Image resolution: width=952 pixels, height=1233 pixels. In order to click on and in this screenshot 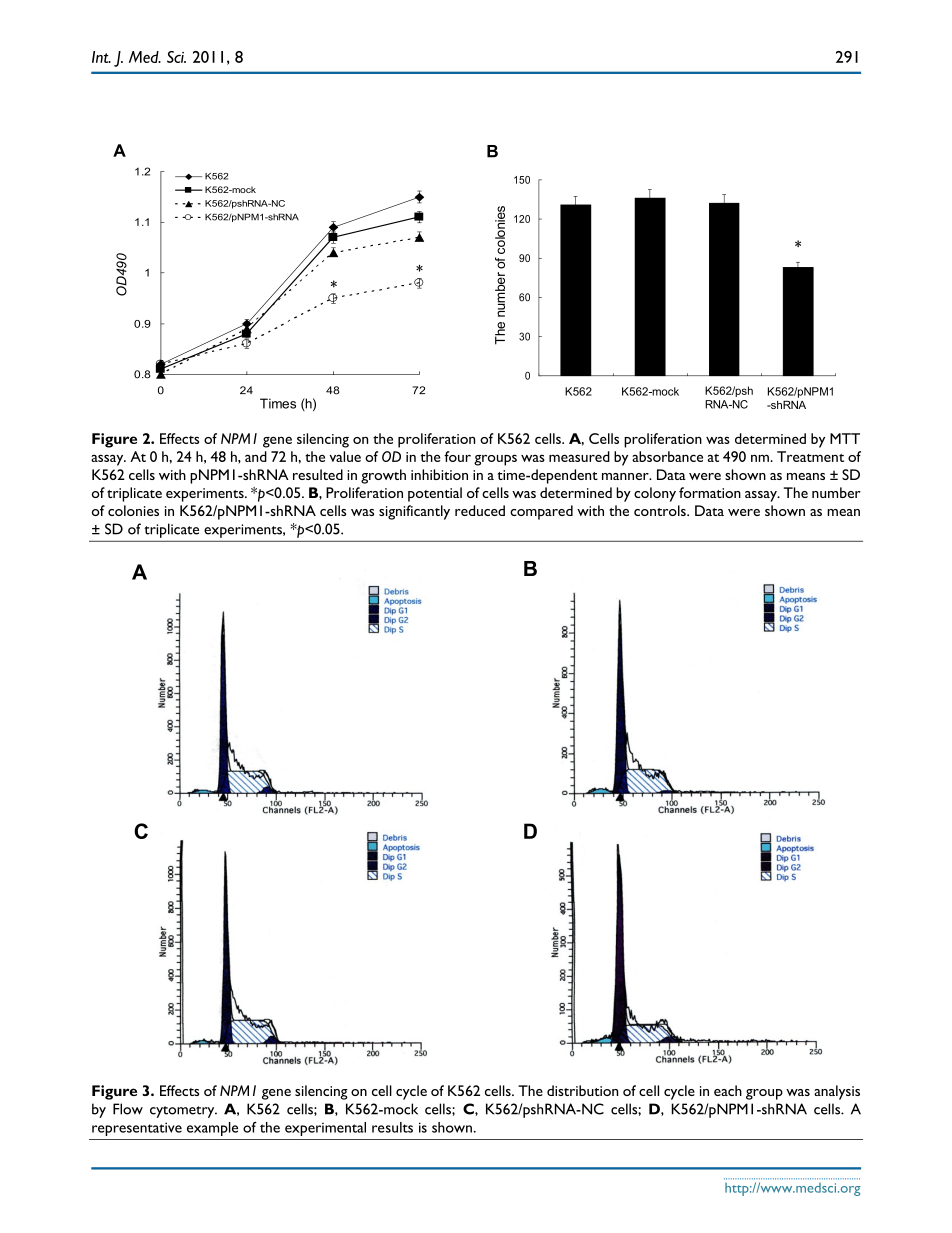, I will do `click(256, 456)`.
